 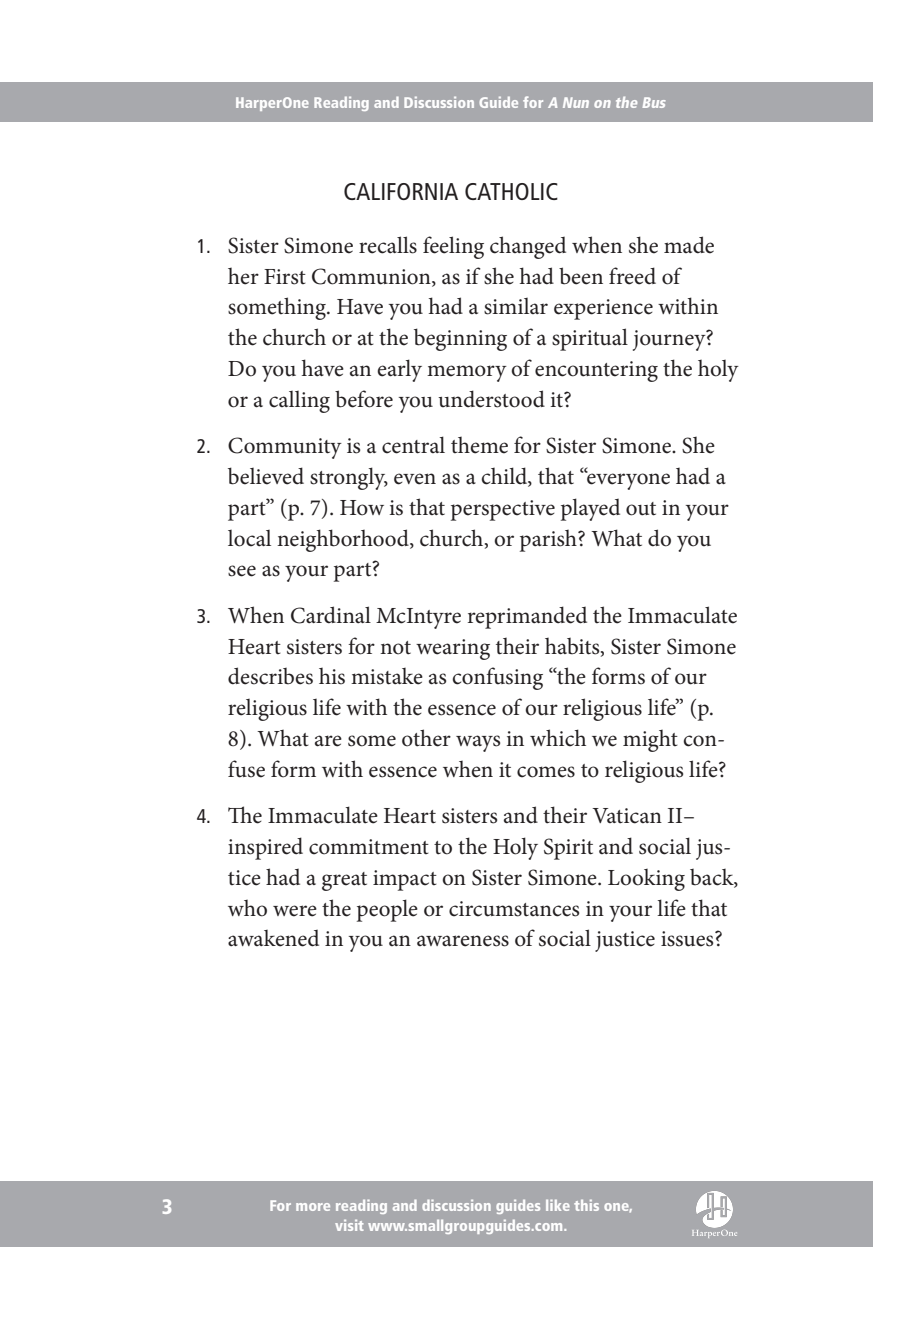 What do you see at coordinates (331, 615) in the screenshot?
I see `Cardinal` at bounding box center [331, 615].
